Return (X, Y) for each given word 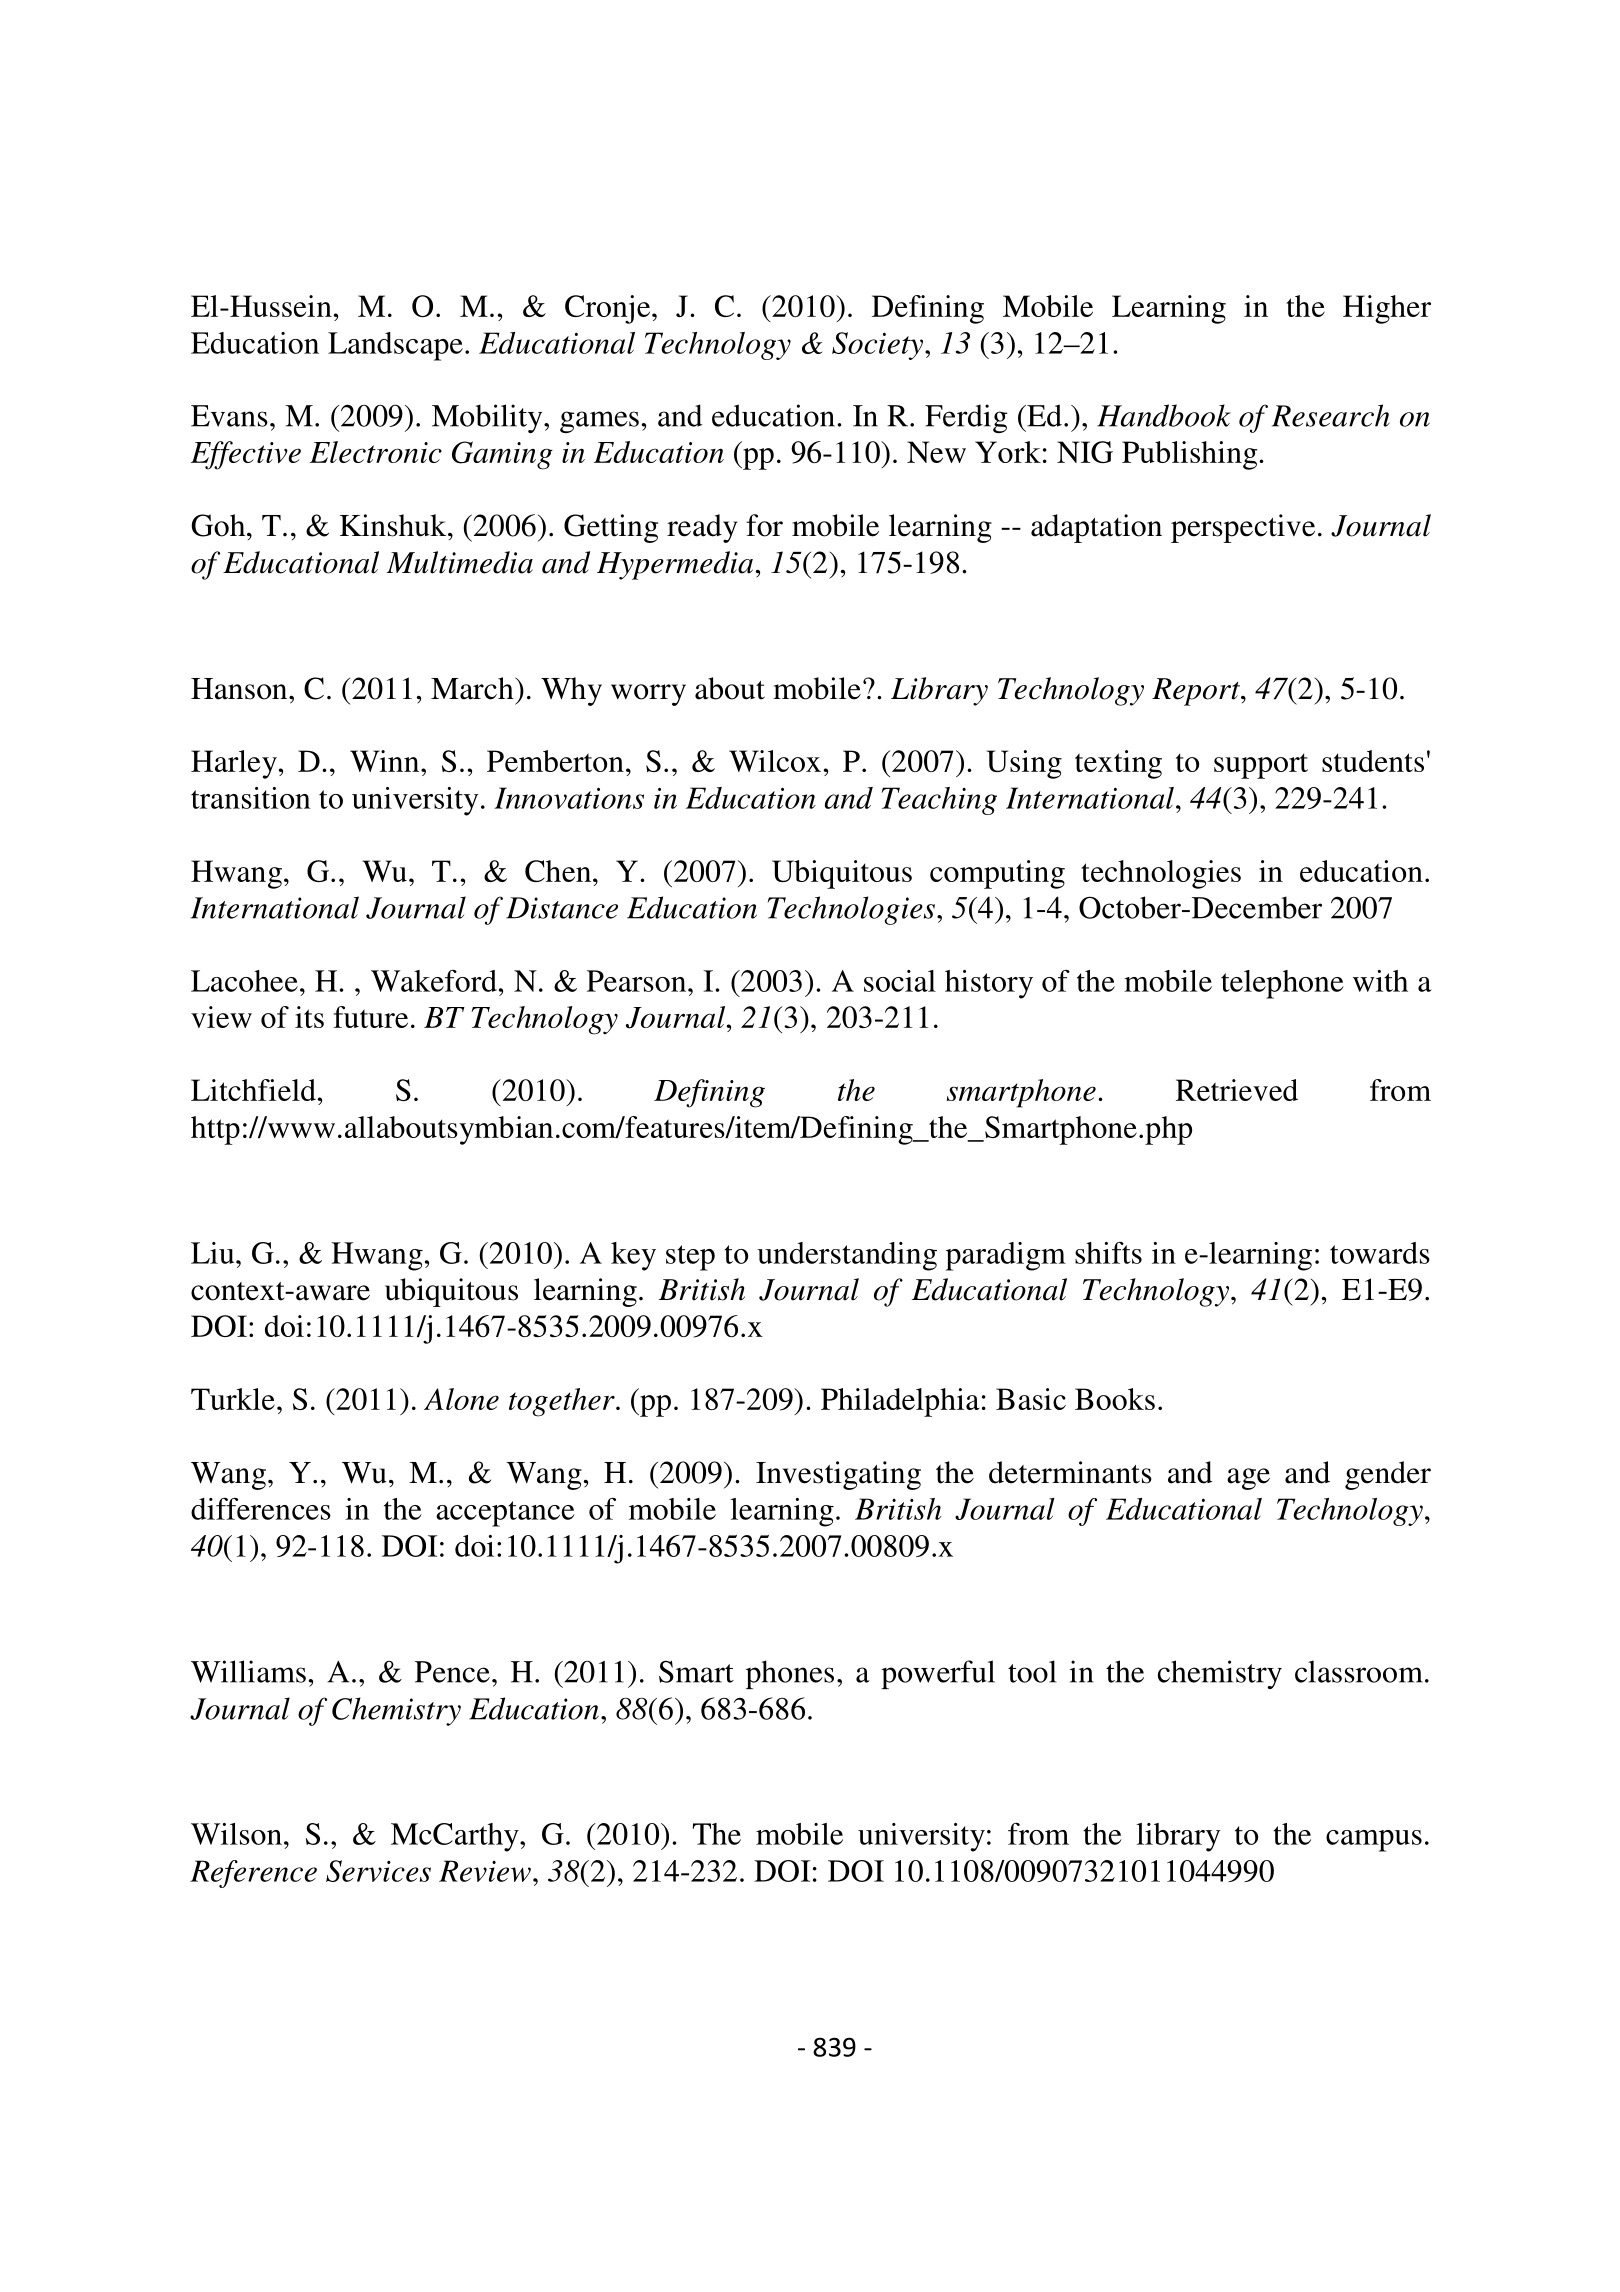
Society (879, 346)
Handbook (1164, 415)
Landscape (395, 346)
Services (378, 1871)
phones (790, 1674)
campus (1374, 1841)
